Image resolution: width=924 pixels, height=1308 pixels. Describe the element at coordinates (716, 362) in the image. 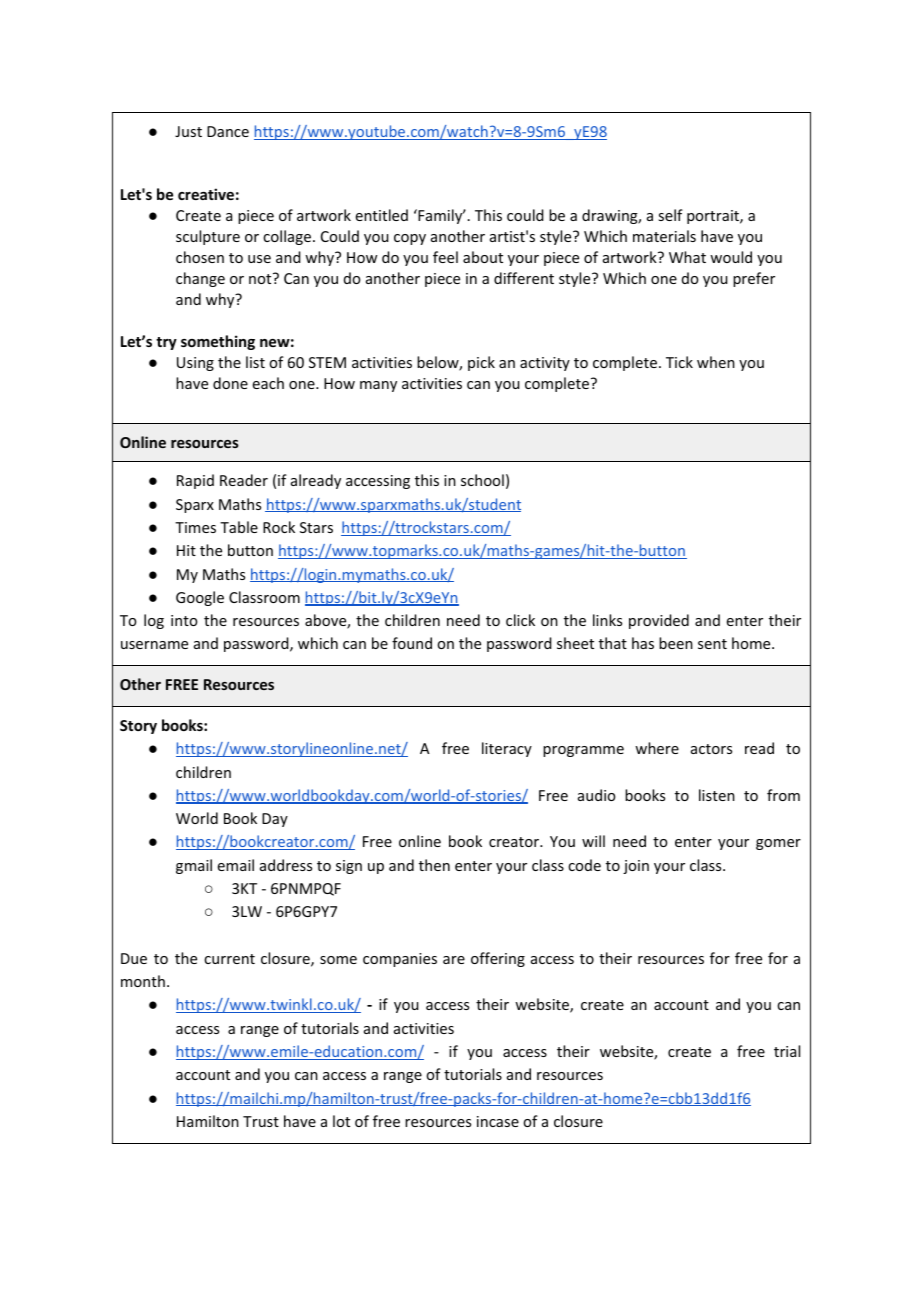

I see `when` at that location.
